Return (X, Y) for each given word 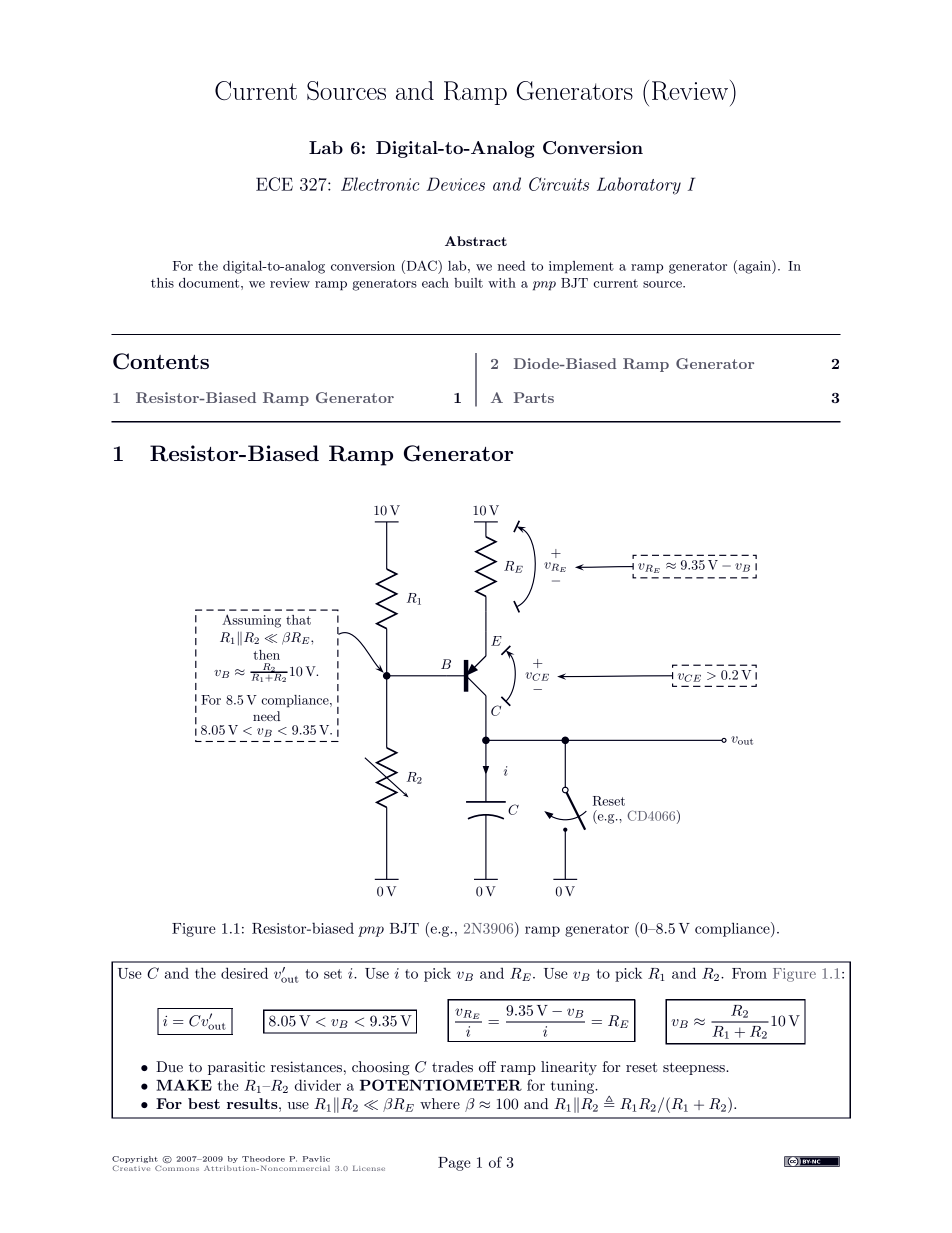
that (298, 620)
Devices (455, 184)
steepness (695, 1068)
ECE (274, 184)
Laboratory (639, 186)
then (266, 655)
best (204, 1103)
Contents (161, 361)
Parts (534, 397)
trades (452, 1066)
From (749, 973)
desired (244, 973)
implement (581, 267)
